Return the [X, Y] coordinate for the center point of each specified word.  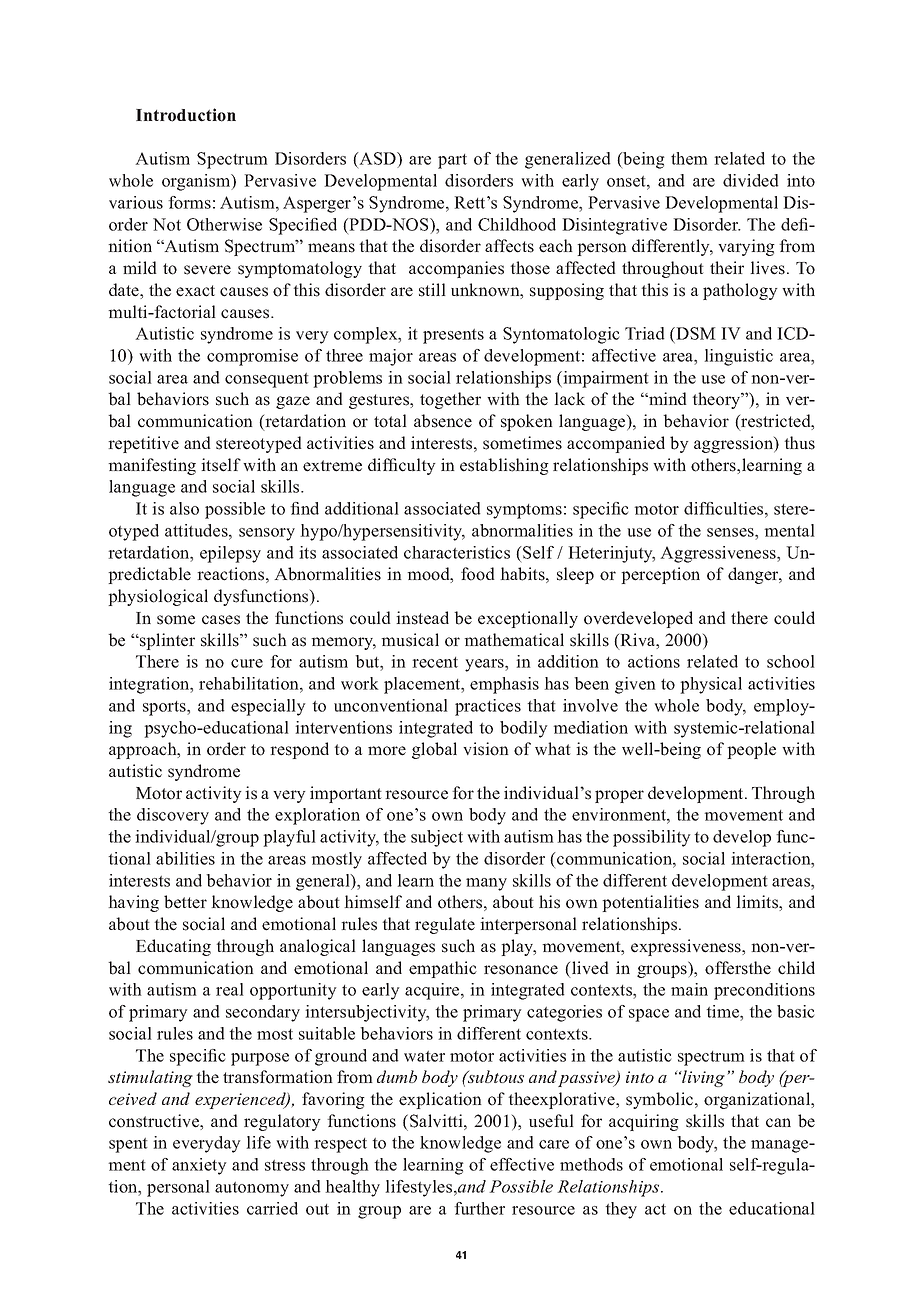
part [452, 161]
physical [711, 685]
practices [488, 707]
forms [189, 202]
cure [247, 663]
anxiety [199, 1166]
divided [751, 180]
